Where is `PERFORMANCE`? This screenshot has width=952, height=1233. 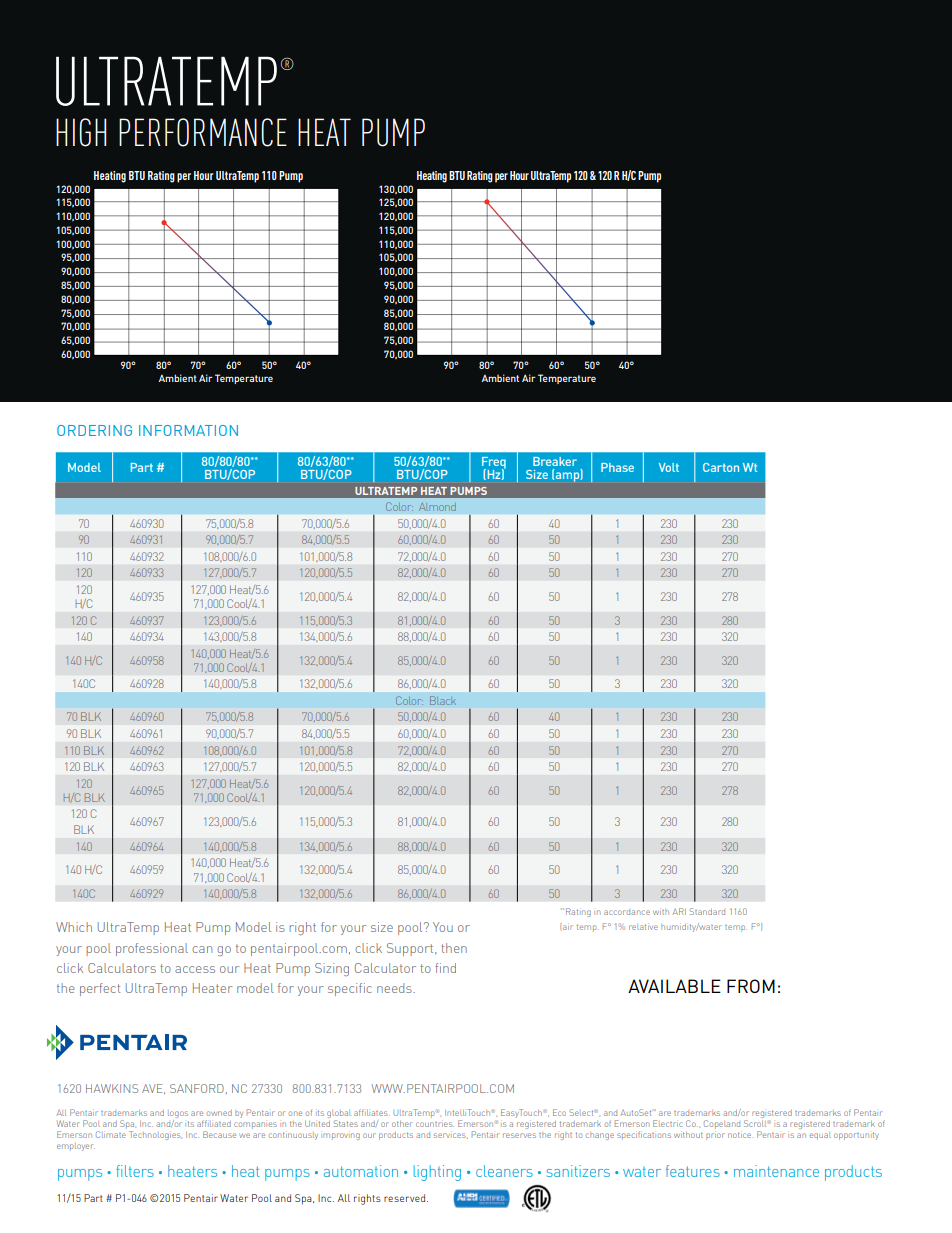
PERFORMANCE is located at coordinates (203, 132).
